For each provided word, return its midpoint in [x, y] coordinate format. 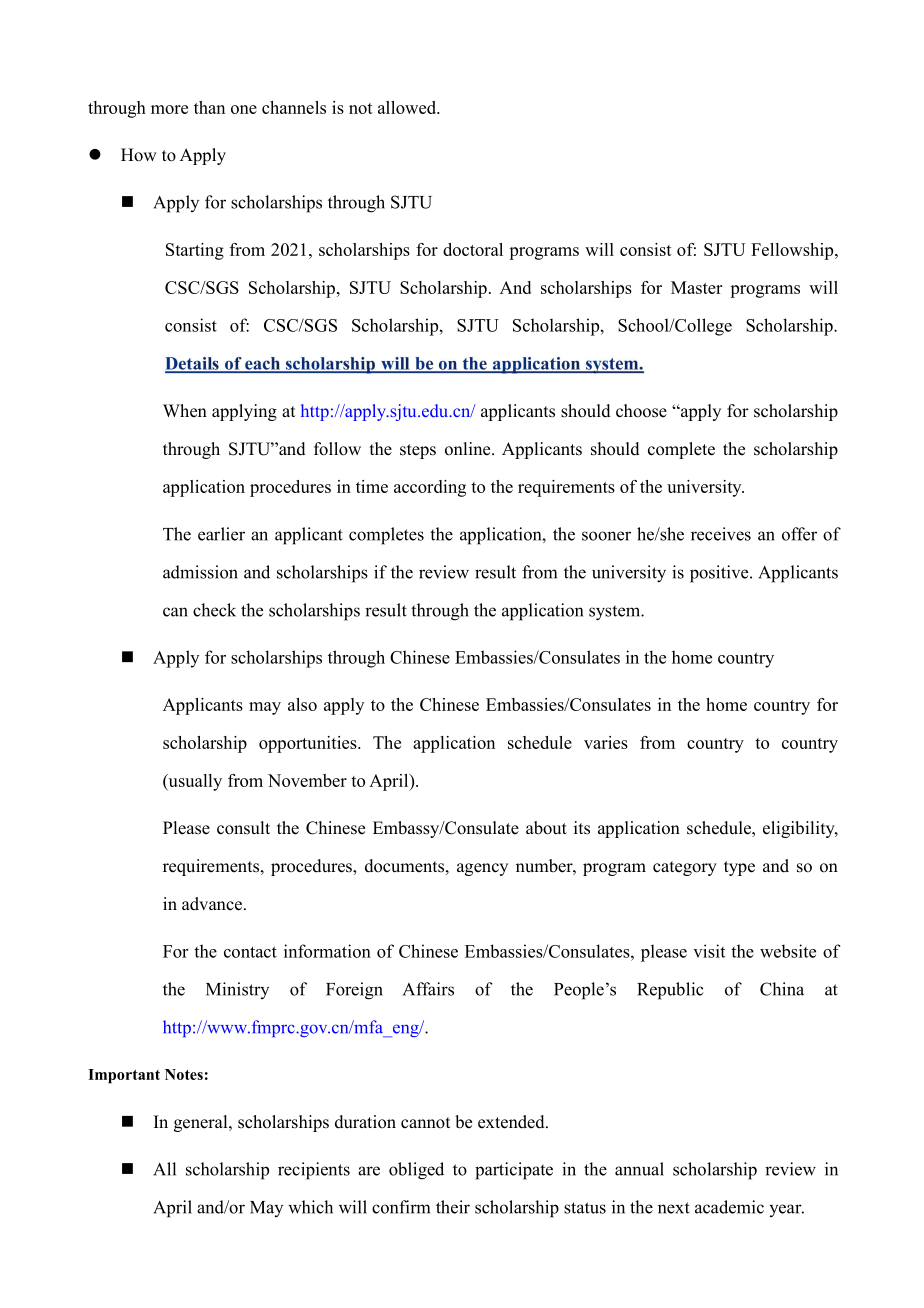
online [469, 449]
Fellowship [793, 251]
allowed [408, 107]
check [214, 610]
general [202, 1123]
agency [482, 869]
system [616, 613]
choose [641, 411]
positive [720, 574]
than [209, 107]
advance [213, 904]
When [185, 411]
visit [709, 951]
